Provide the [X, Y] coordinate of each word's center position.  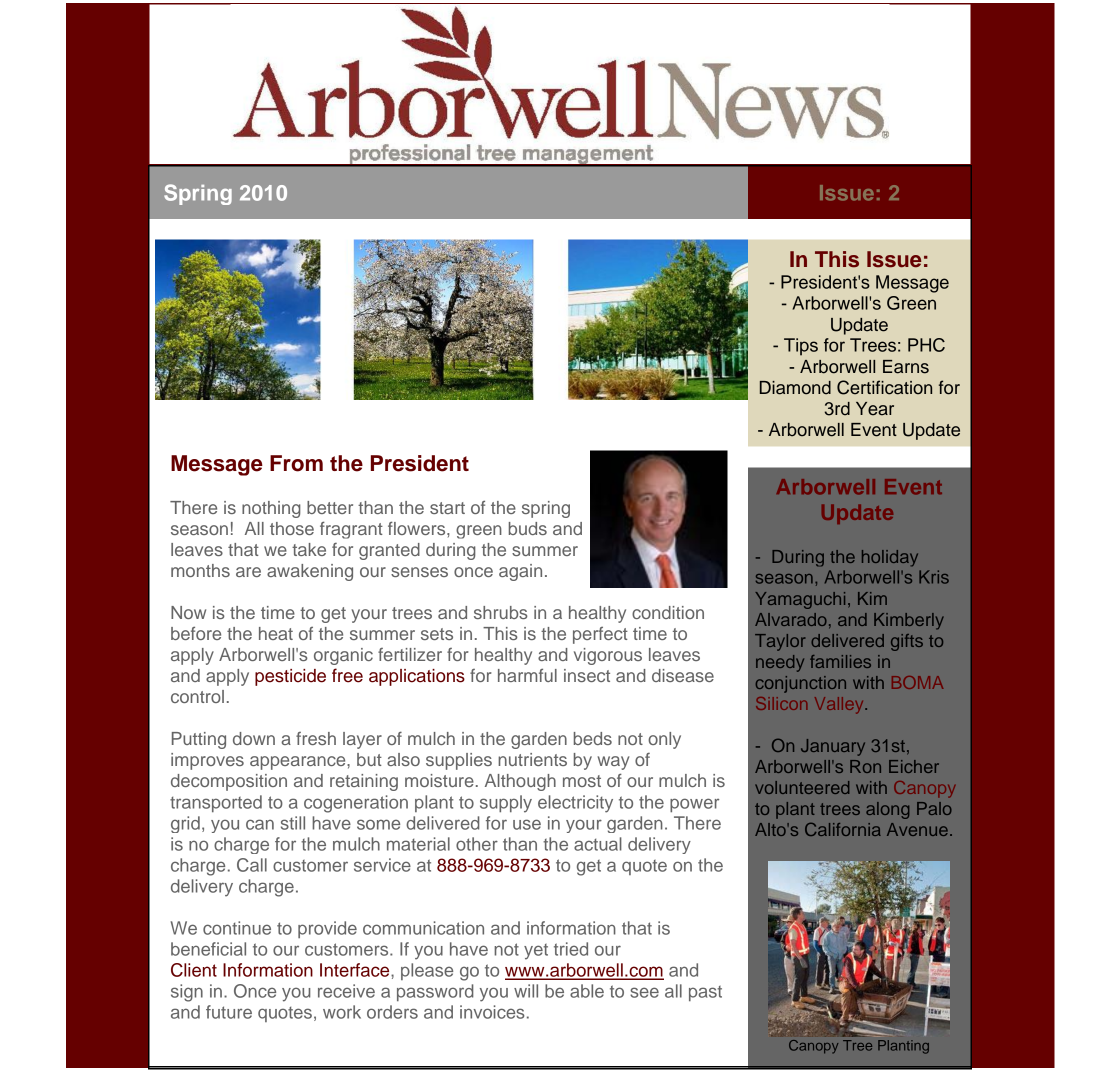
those [292, 528]
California [843, 829]
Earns [906, 367]
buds [528, 528]
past [705, 993]
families [840, 661]
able [587, 991]
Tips [801, 347]
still [293, 823]
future [229, 1012]
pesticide [290, 677]
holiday [890, 558]
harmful [527, 675]
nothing [271, 509]
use [527, 824]
